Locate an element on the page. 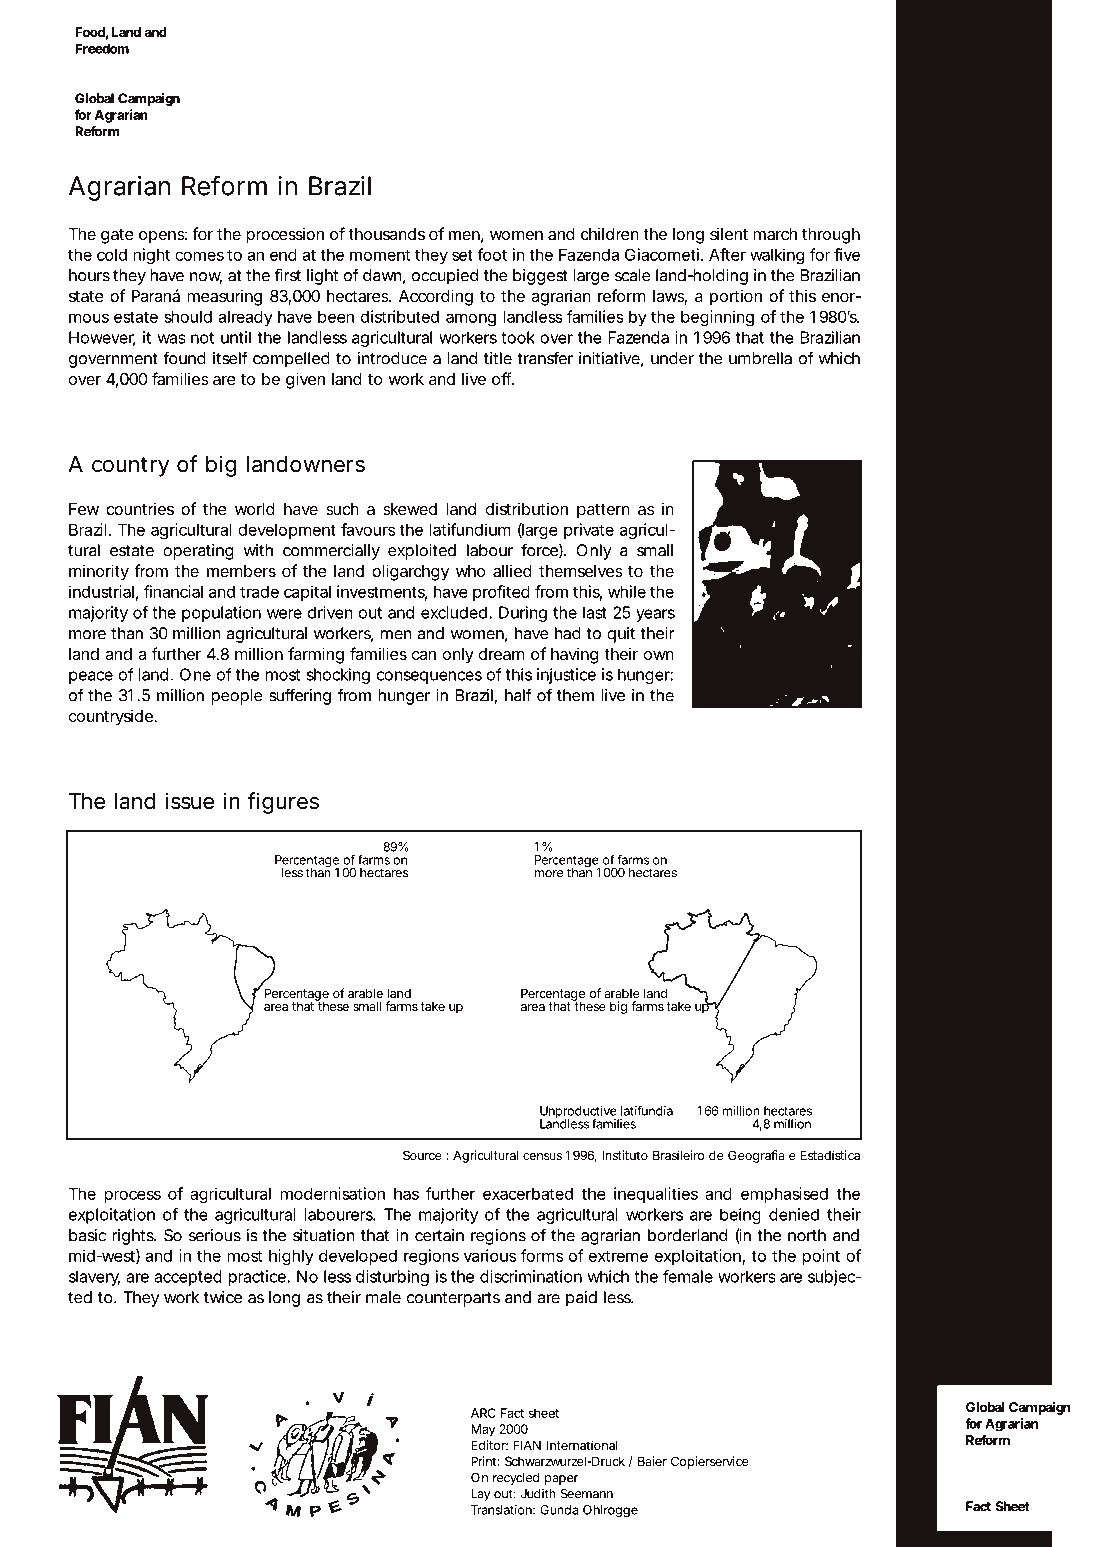 This page has height=1547, width=1093. serious is located at coordinates (215, 1235).
